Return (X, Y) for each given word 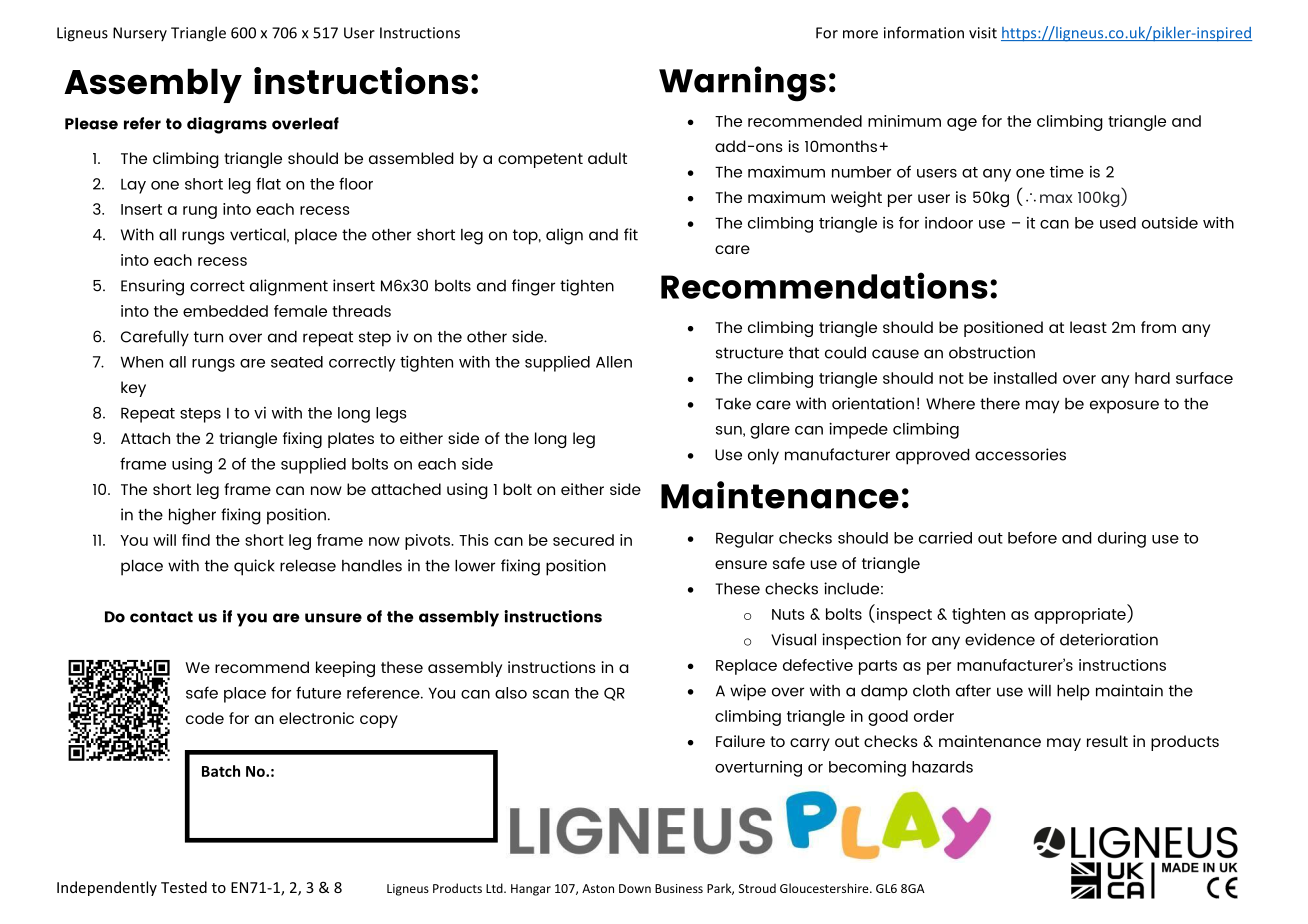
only (763, 456)
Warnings (742, 84)
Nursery (140, 34)
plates (351, 440)
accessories (1020, 454)
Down (635, 888)
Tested (184, 887)
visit (983, 33)
